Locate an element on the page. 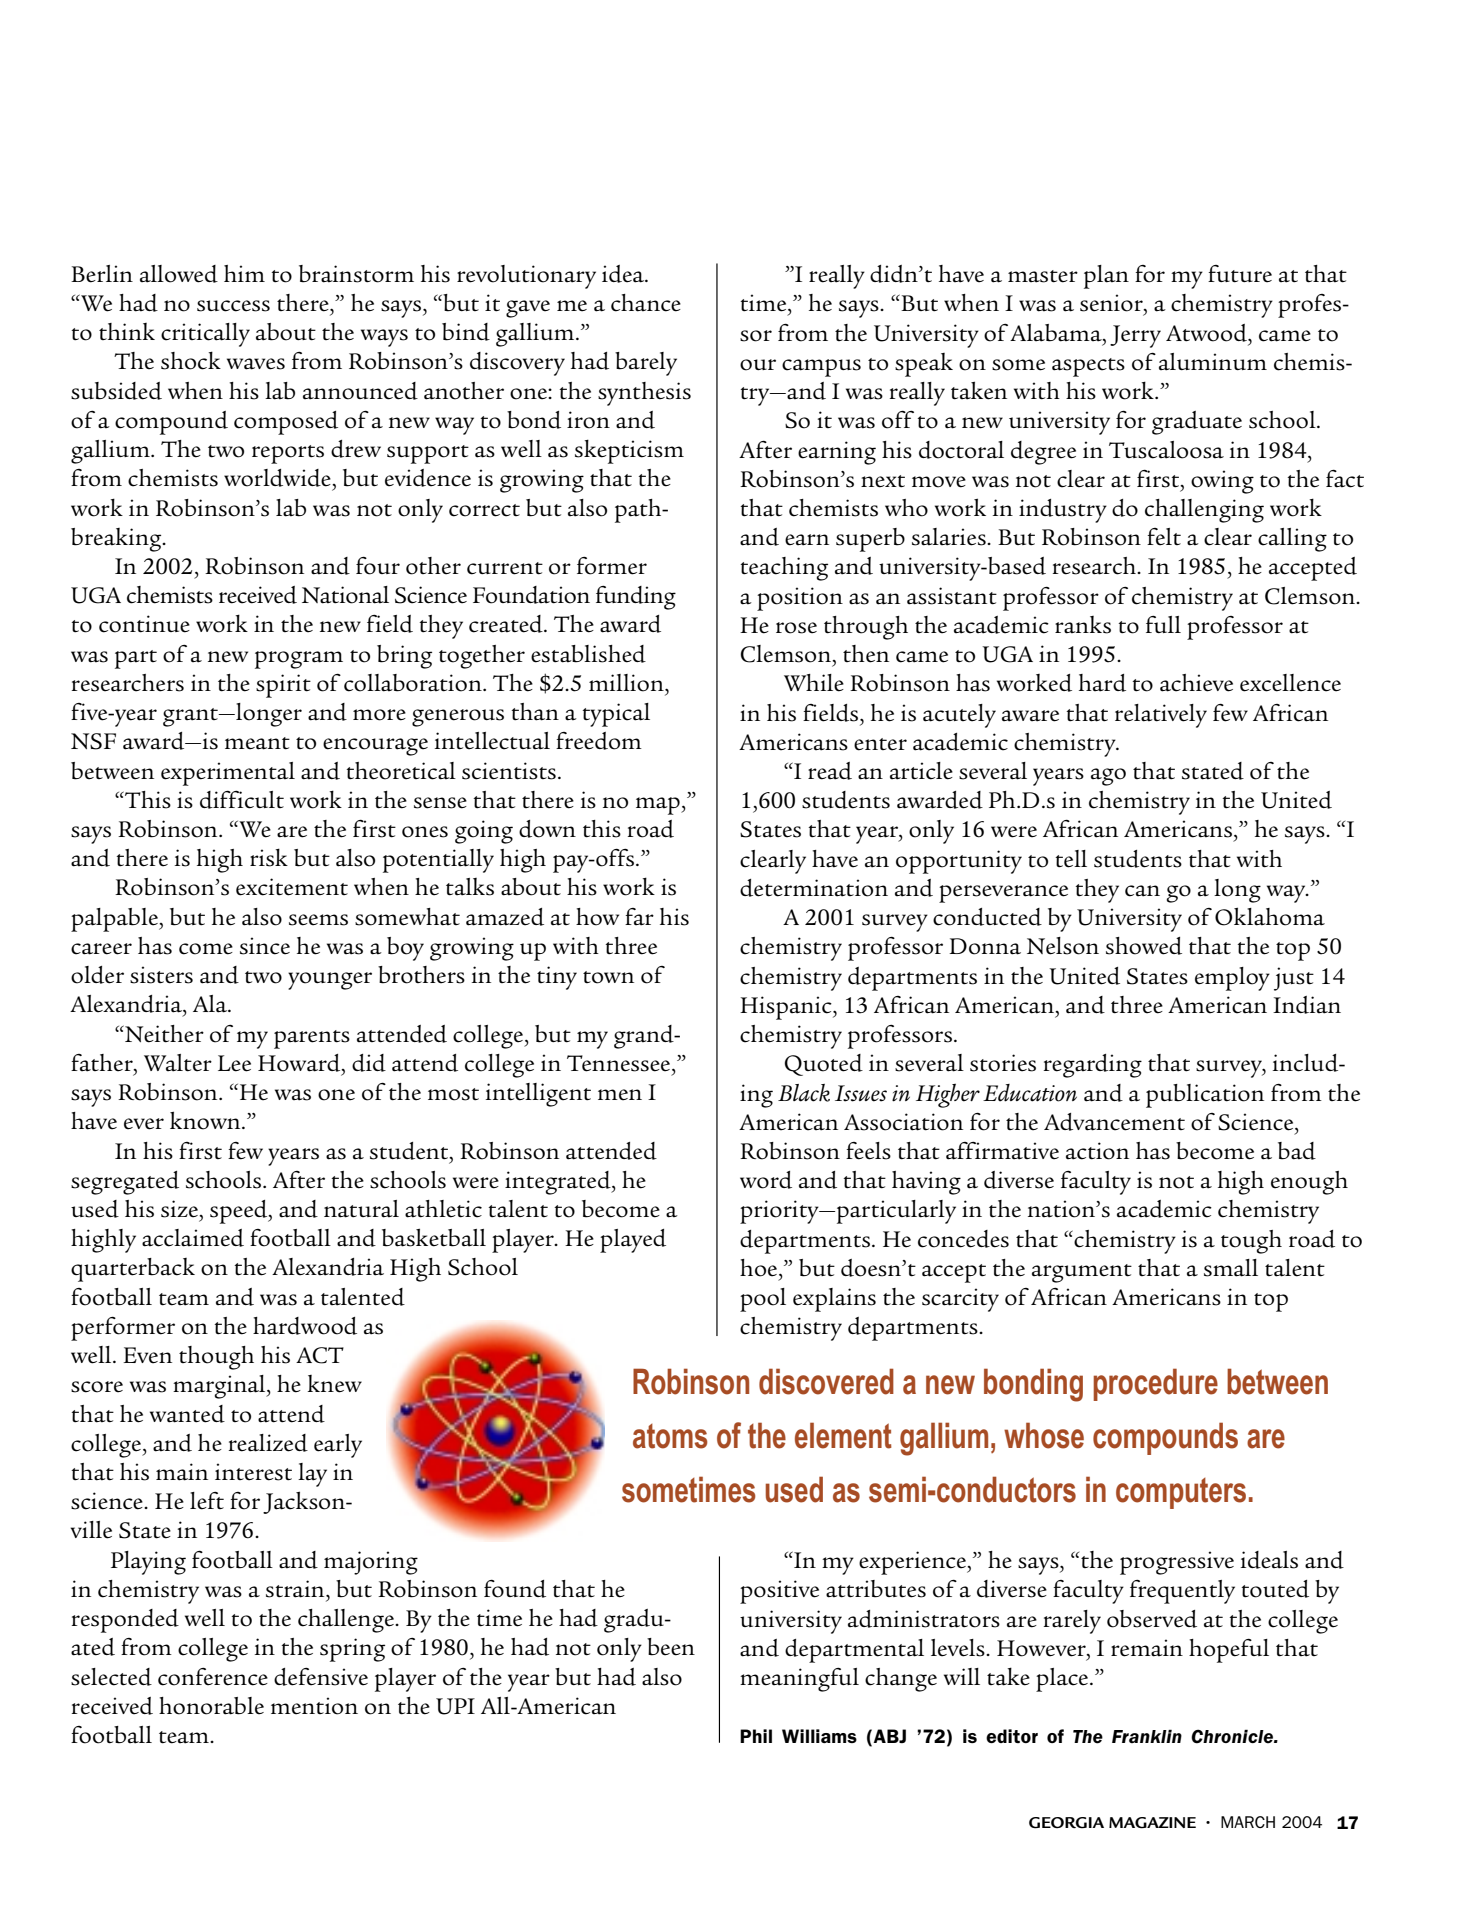  honorable is located at coordinates (211, 1706).
